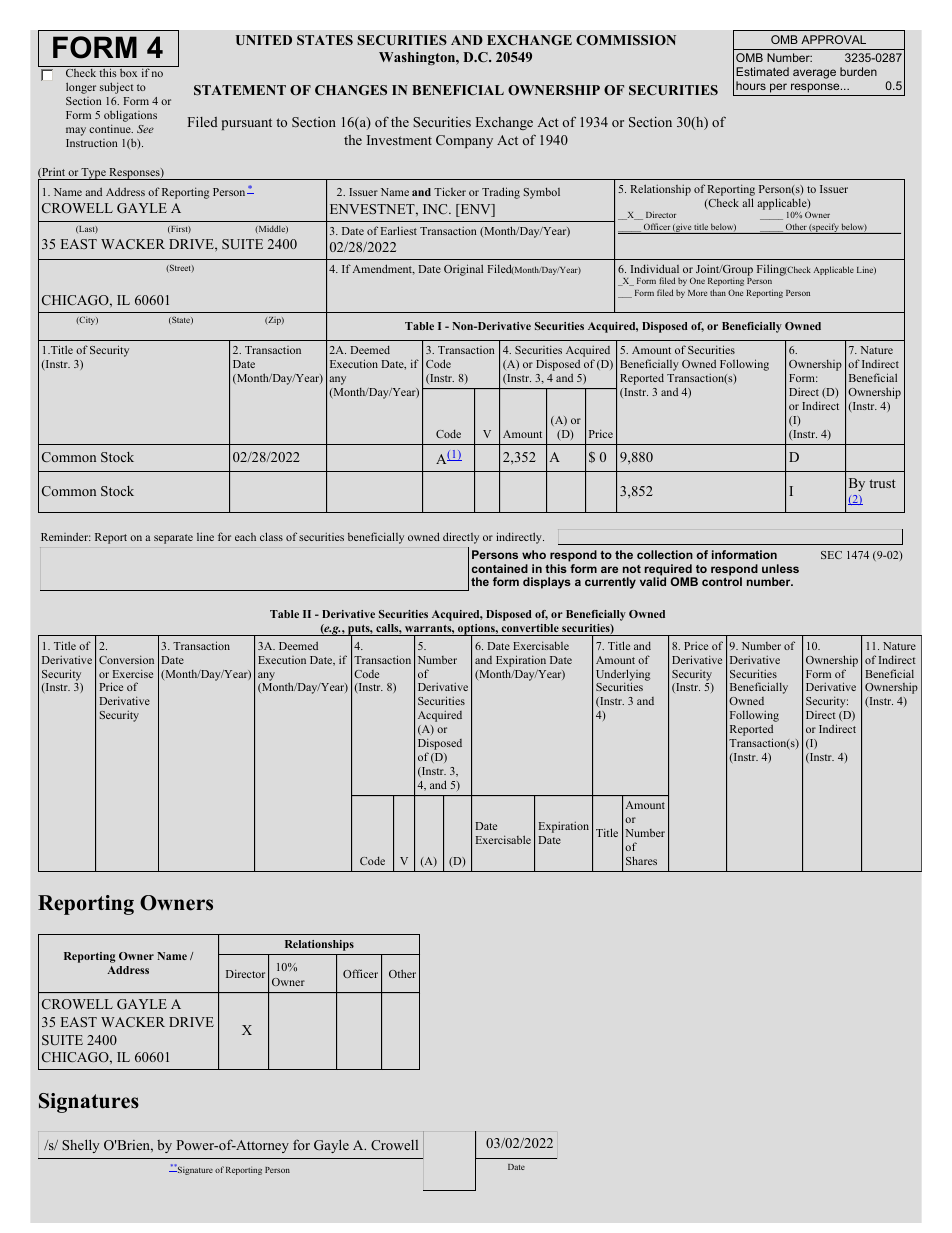 The height and width of the document is (1233, 952). What do you see at coordinates (126, 659) in the document?
I see `Conversion` at bounding box center [126, 659].
